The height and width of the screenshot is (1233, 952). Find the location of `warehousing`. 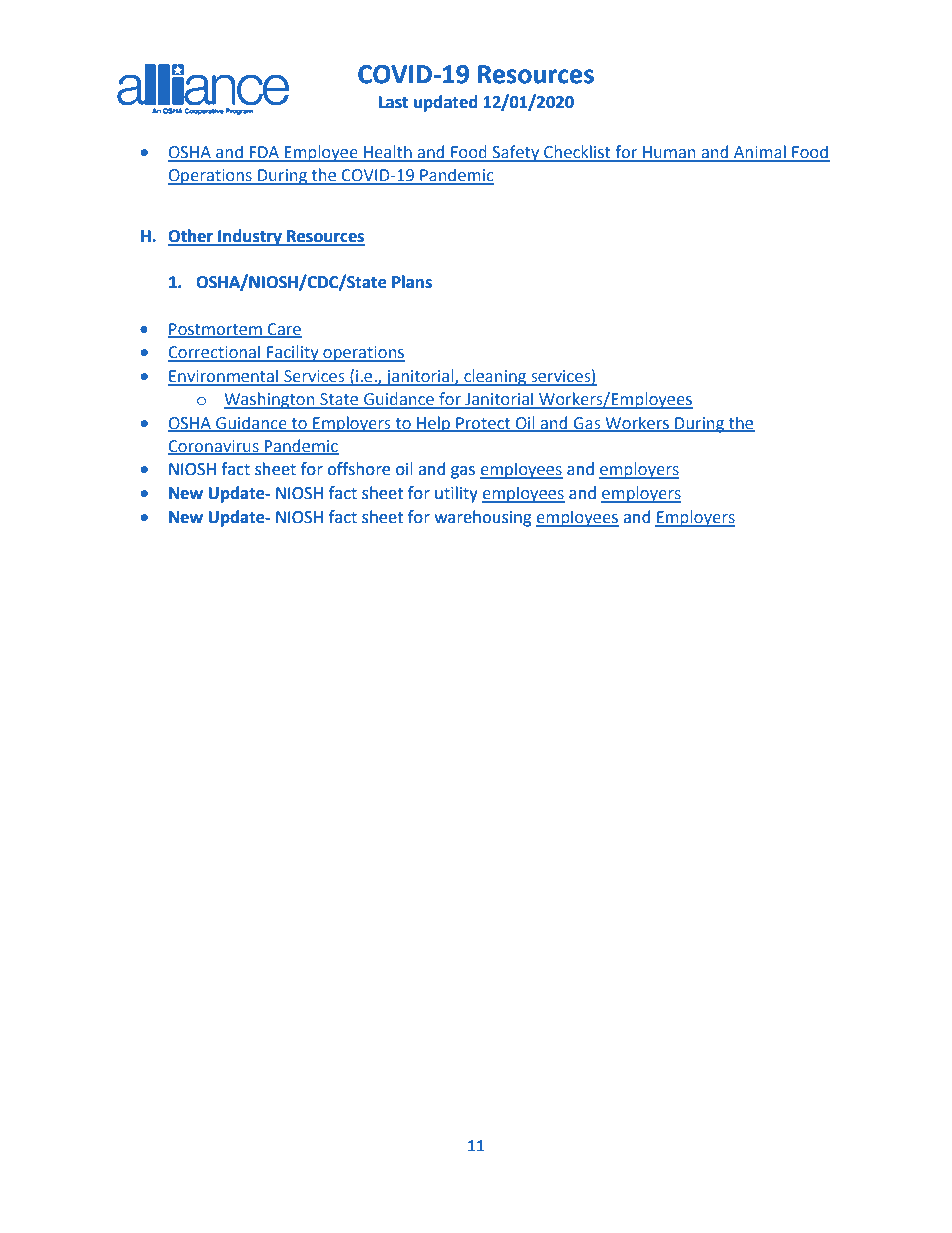

warehousing is located at coordinates (483, 518).
